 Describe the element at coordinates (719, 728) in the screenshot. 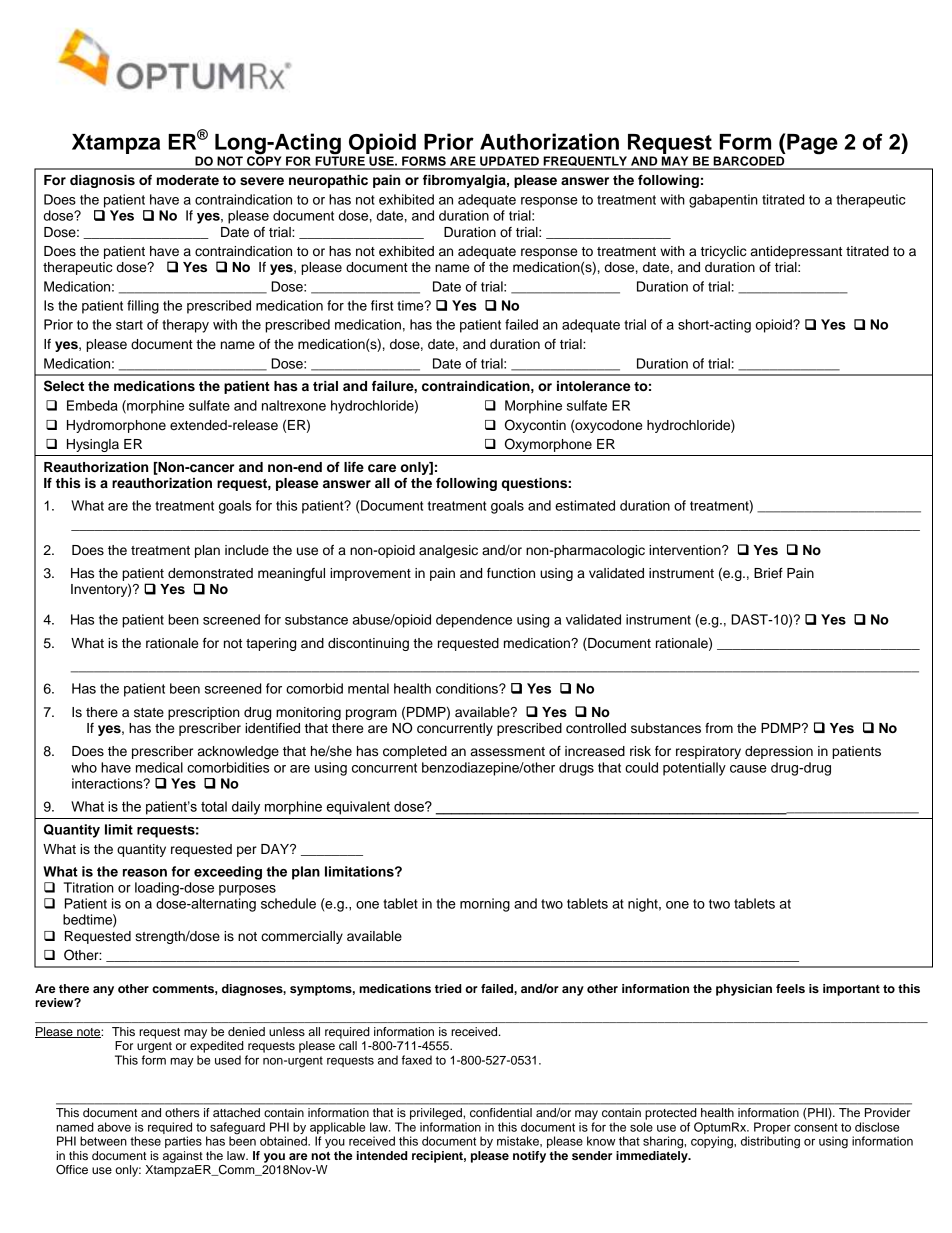

I see `from` at that location.
